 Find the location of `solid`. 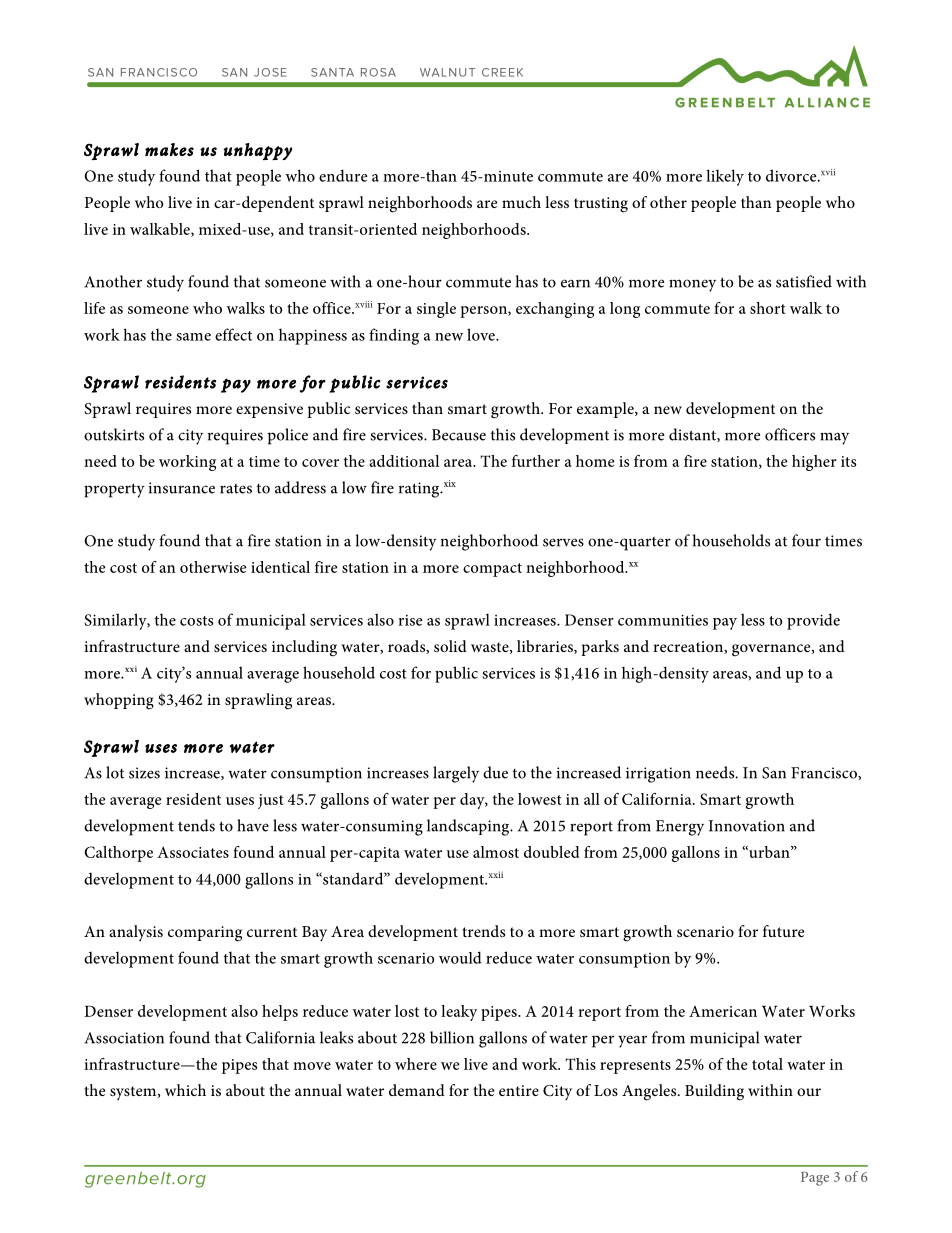

solid is located at coordinates (450, 646).
